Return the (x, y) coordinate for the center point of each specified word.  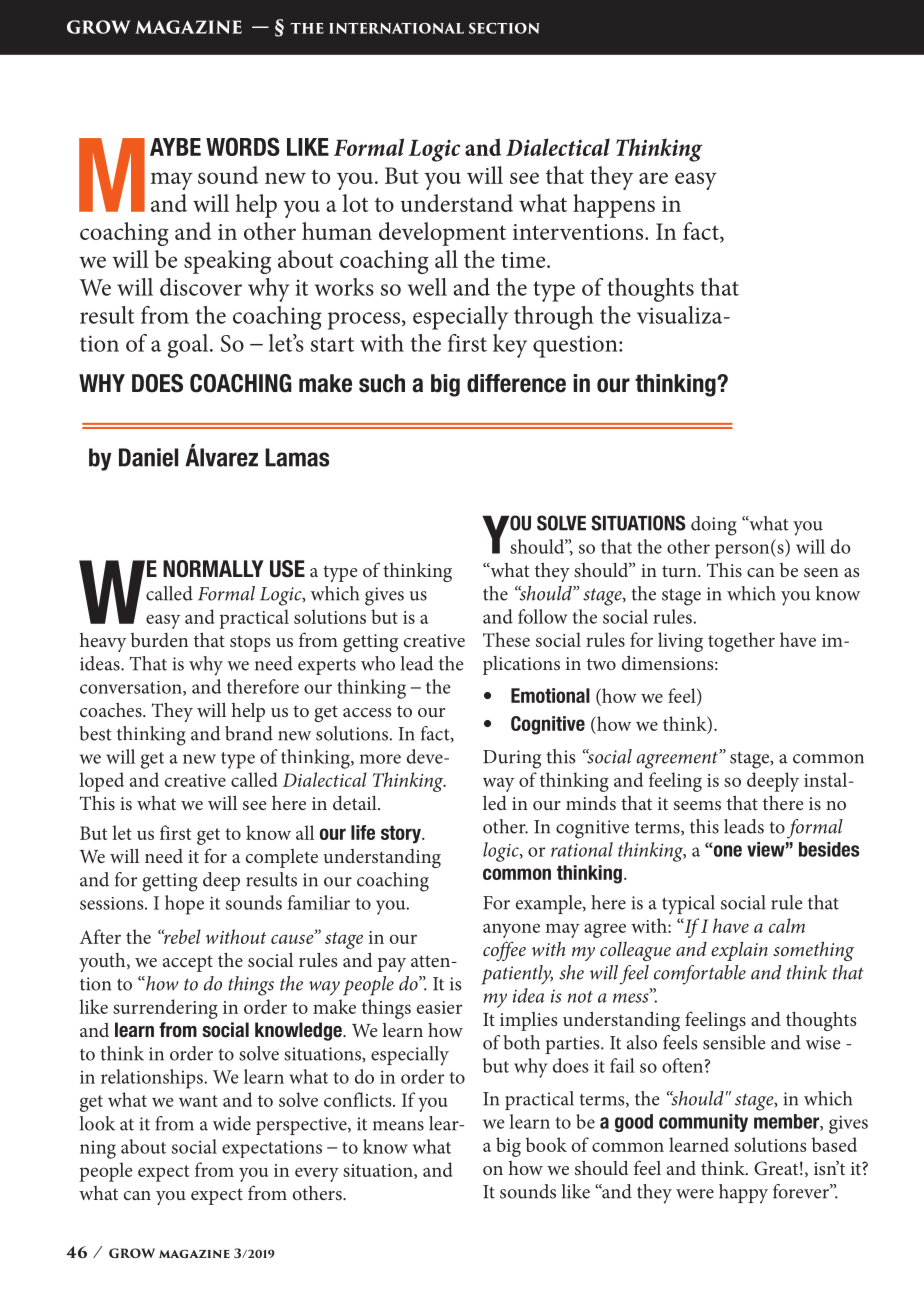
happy (743, 1194)
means (398, 1126)
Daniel (148, 457)
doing (714, 526)
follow (542, 616)
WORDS (243, 146)
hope (184, 905)
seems (697, 805)
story (402, 834)
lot (355, 203)
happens (614, 206)
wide (232, 1123)
